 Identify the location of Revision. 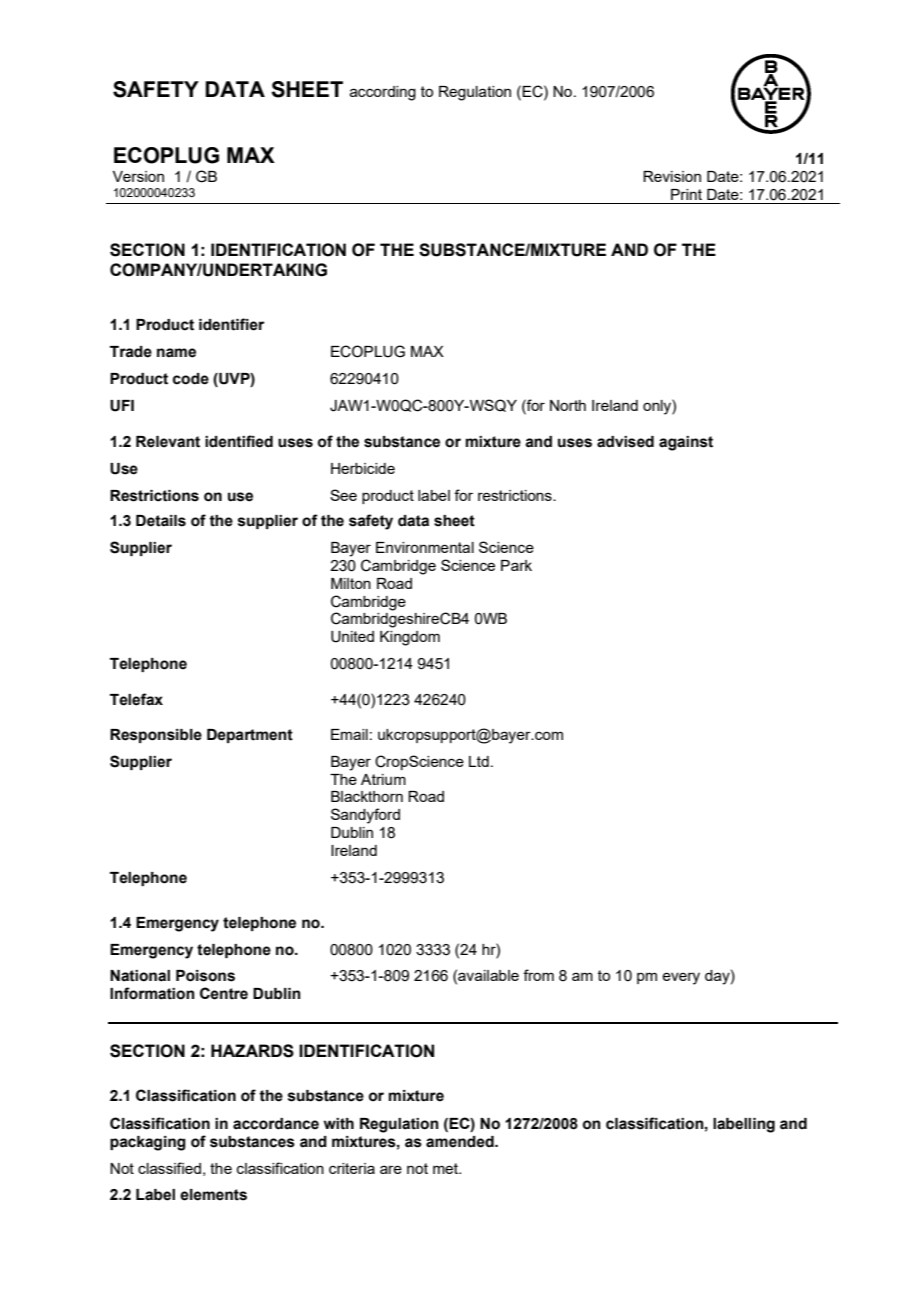
(672, 176).
